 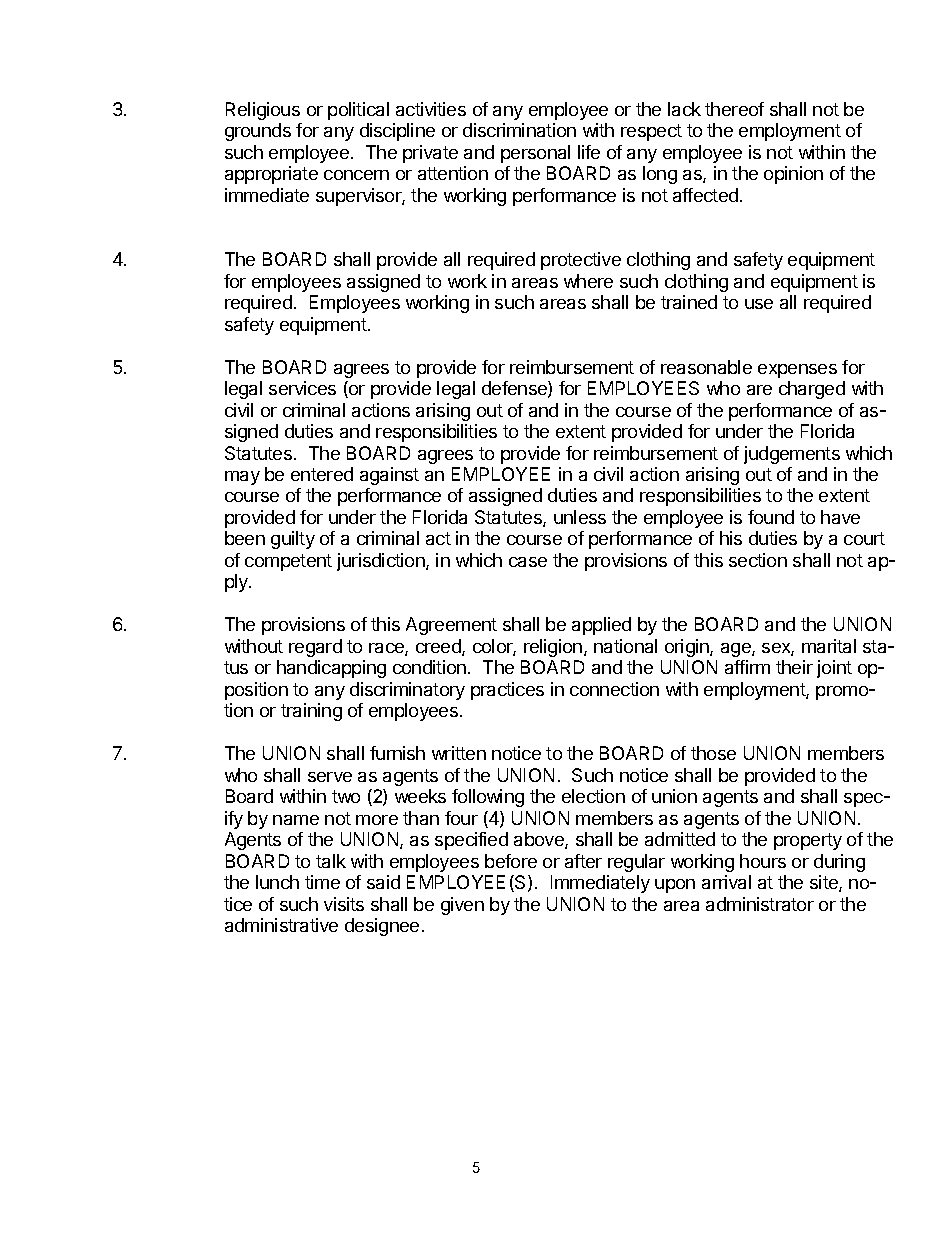 I want to click on visits, so click(x=344, y=904).
